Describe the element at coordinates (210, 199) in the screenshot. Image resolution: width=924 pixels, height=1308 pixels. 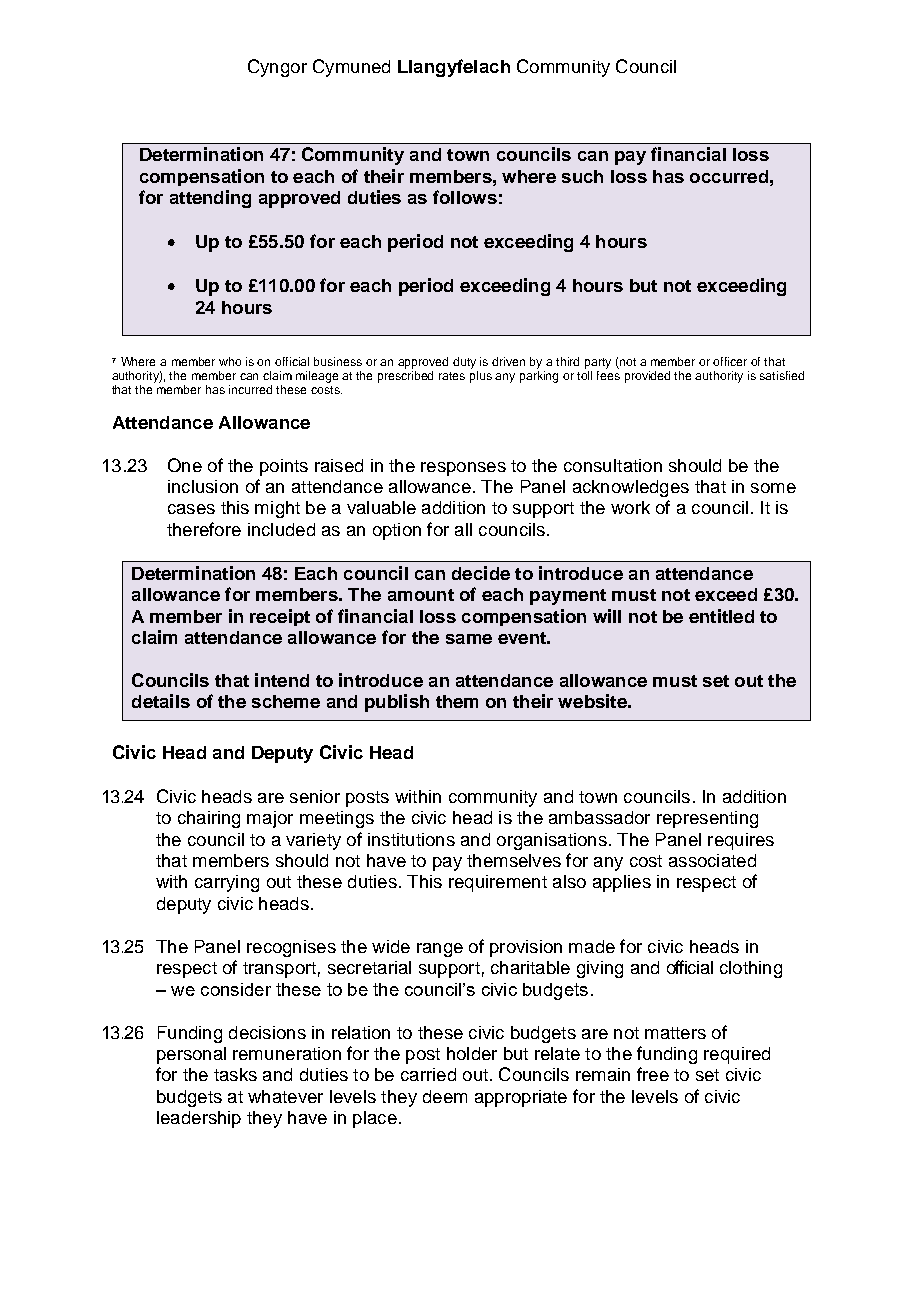
I see `attending` at that location.
